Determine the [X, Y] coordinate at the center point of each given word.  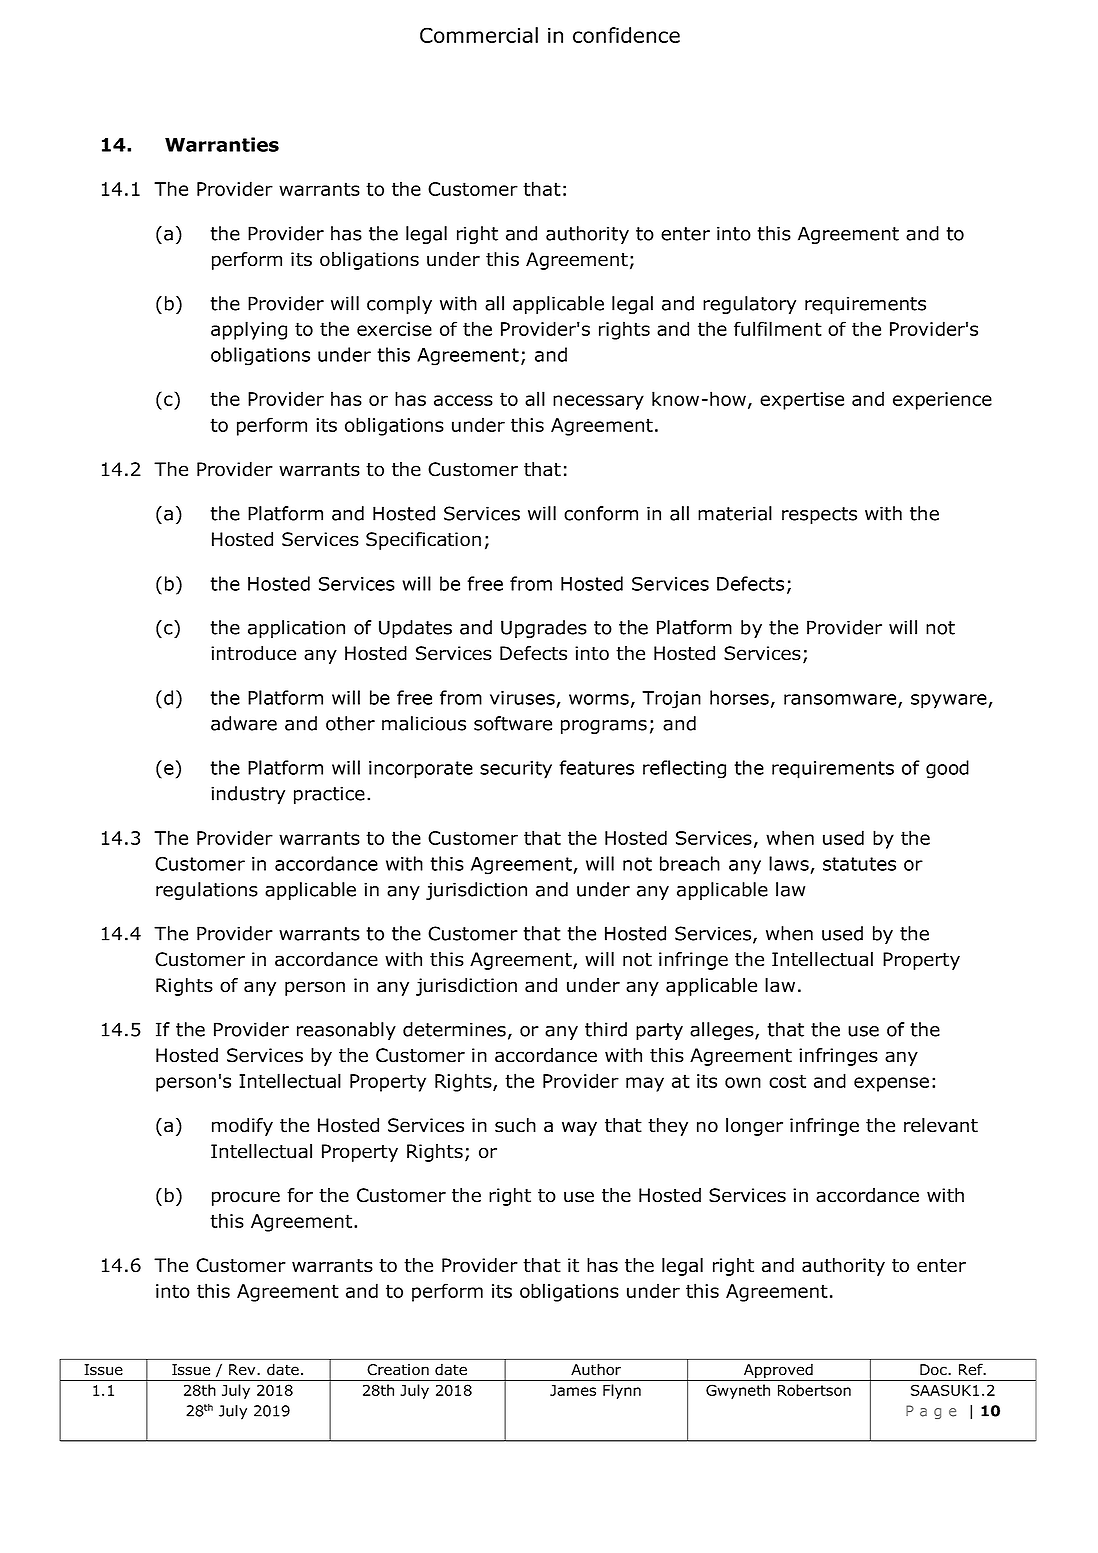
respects [819, 515]
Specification [423, 541]
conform [601, 513]
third [606, 1029]
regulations [207, 891]
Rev [243, 1370]
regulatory [749, 305]
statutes [859, 864]
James [573, 1390]
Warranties [222, 144]
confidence [626, 35]
